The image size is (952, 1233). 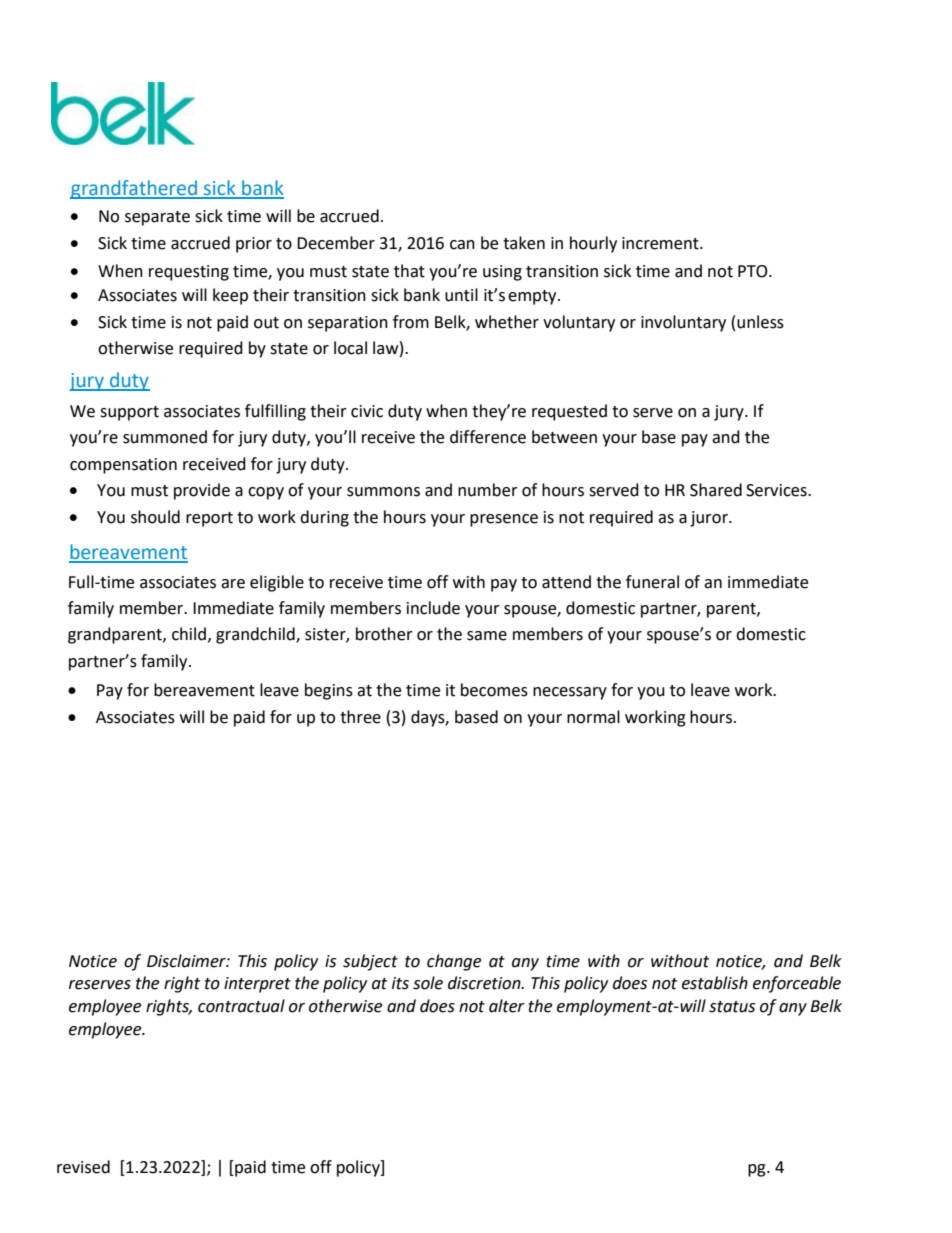 I want to click on increment, so click(x=661, y=243).
